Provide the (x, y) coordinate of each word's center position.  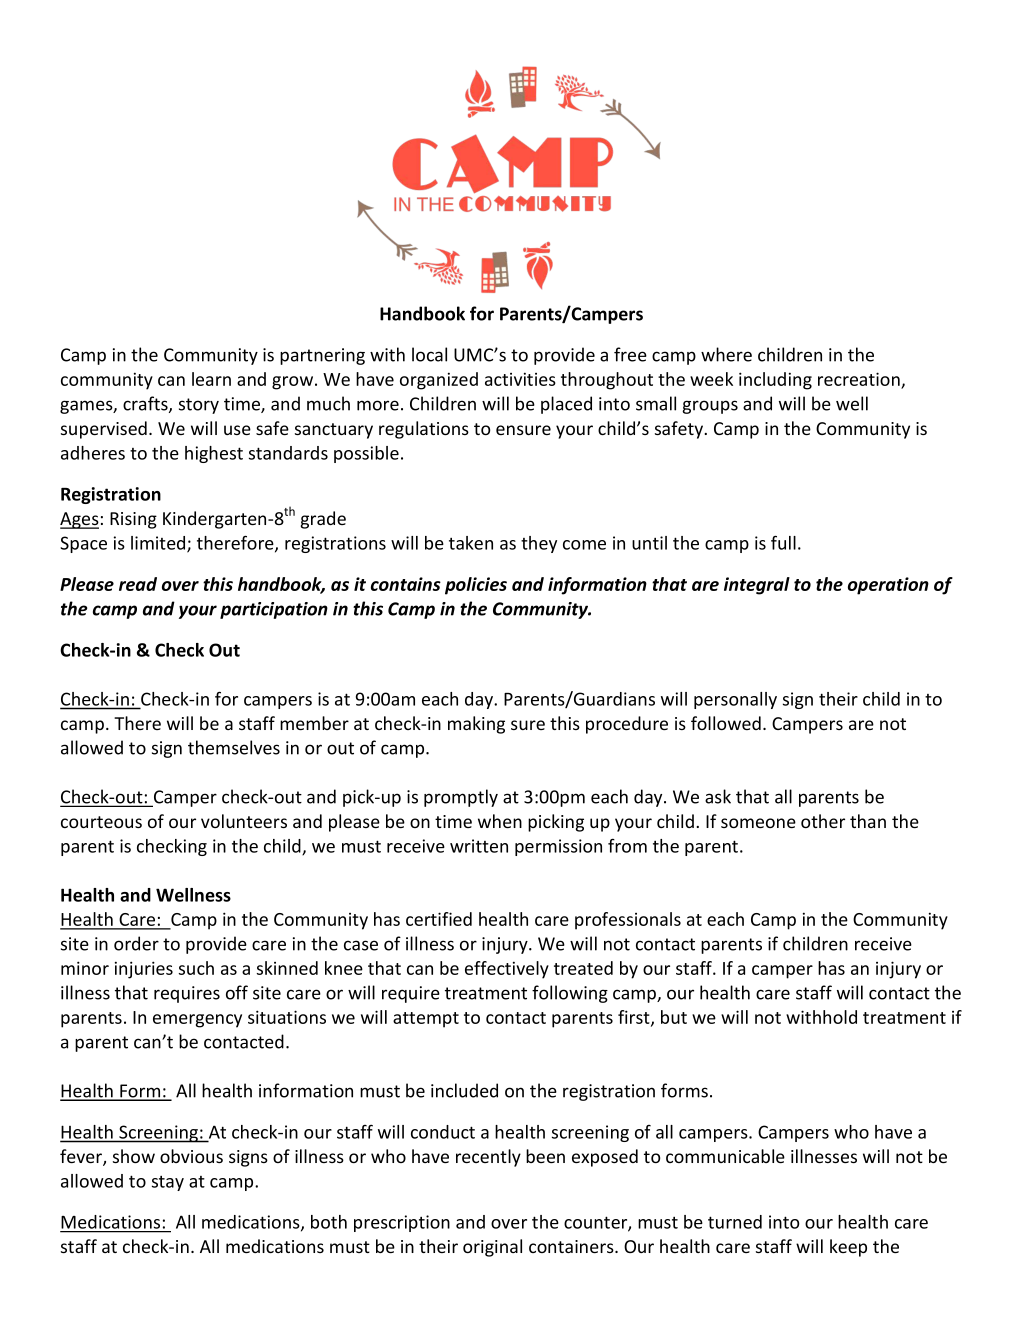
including (775, 381)
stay (168, 1183)
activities (520, 379)
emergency (197, 1021)
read (138, 584)
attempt (426, 1020)
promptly (461, 798)
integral (757, 586)
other (823, 821)
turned (735, 1222)
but (674, 1017)
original (492, 1248)
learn (211, 379)
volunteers (244, 821)
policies (476, 586)
